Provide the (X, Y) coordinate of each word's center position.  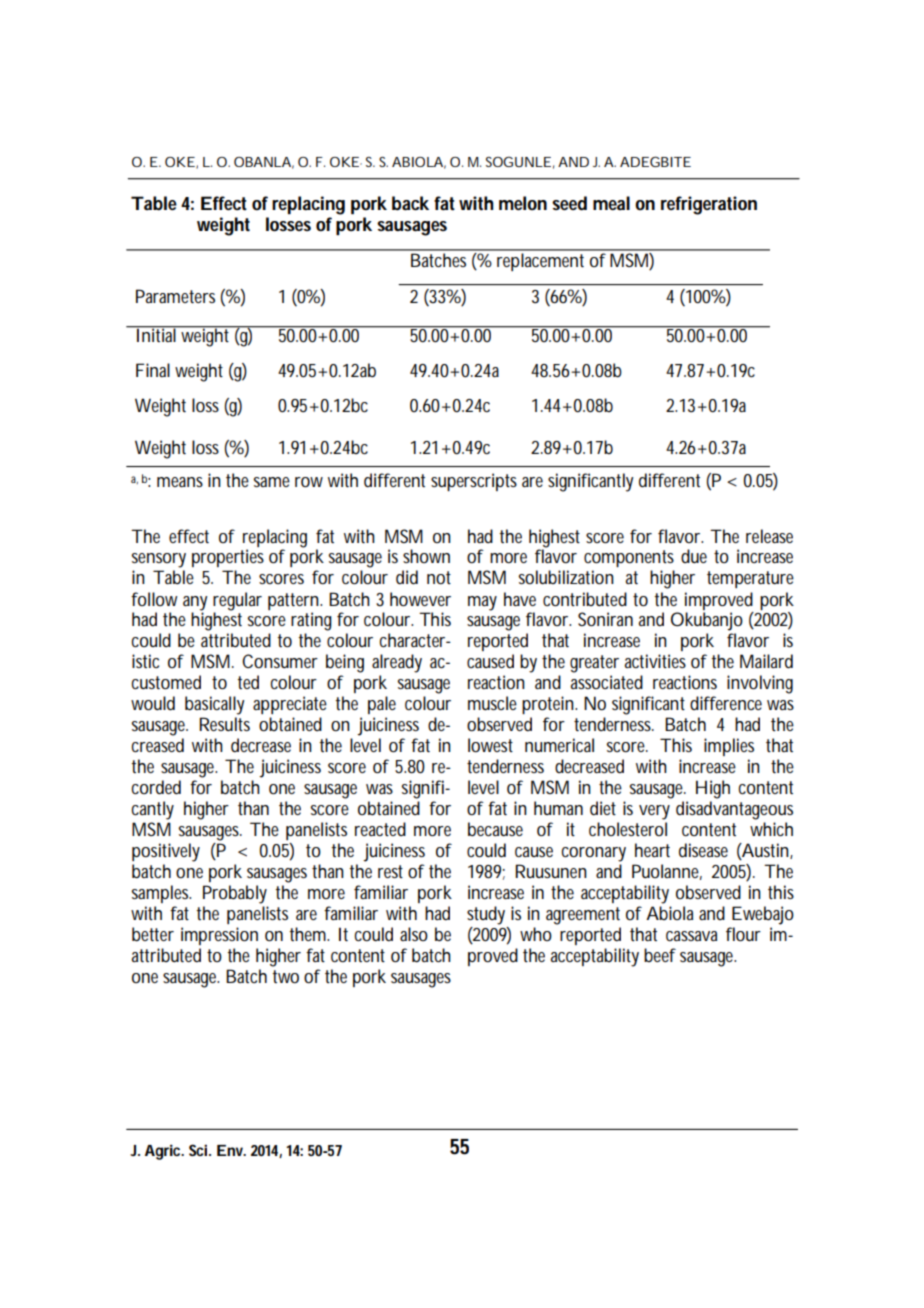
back (410, 203)
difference (726, 703)
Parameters (175, 296)
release (769, 536)
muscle (492, 703)
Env (231, 1150)
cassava (691, 936)
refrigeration (709, 205)
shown (426, 556)
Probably (235, 894)
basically (214, 705)
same (272, 482)
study (486, 915)
